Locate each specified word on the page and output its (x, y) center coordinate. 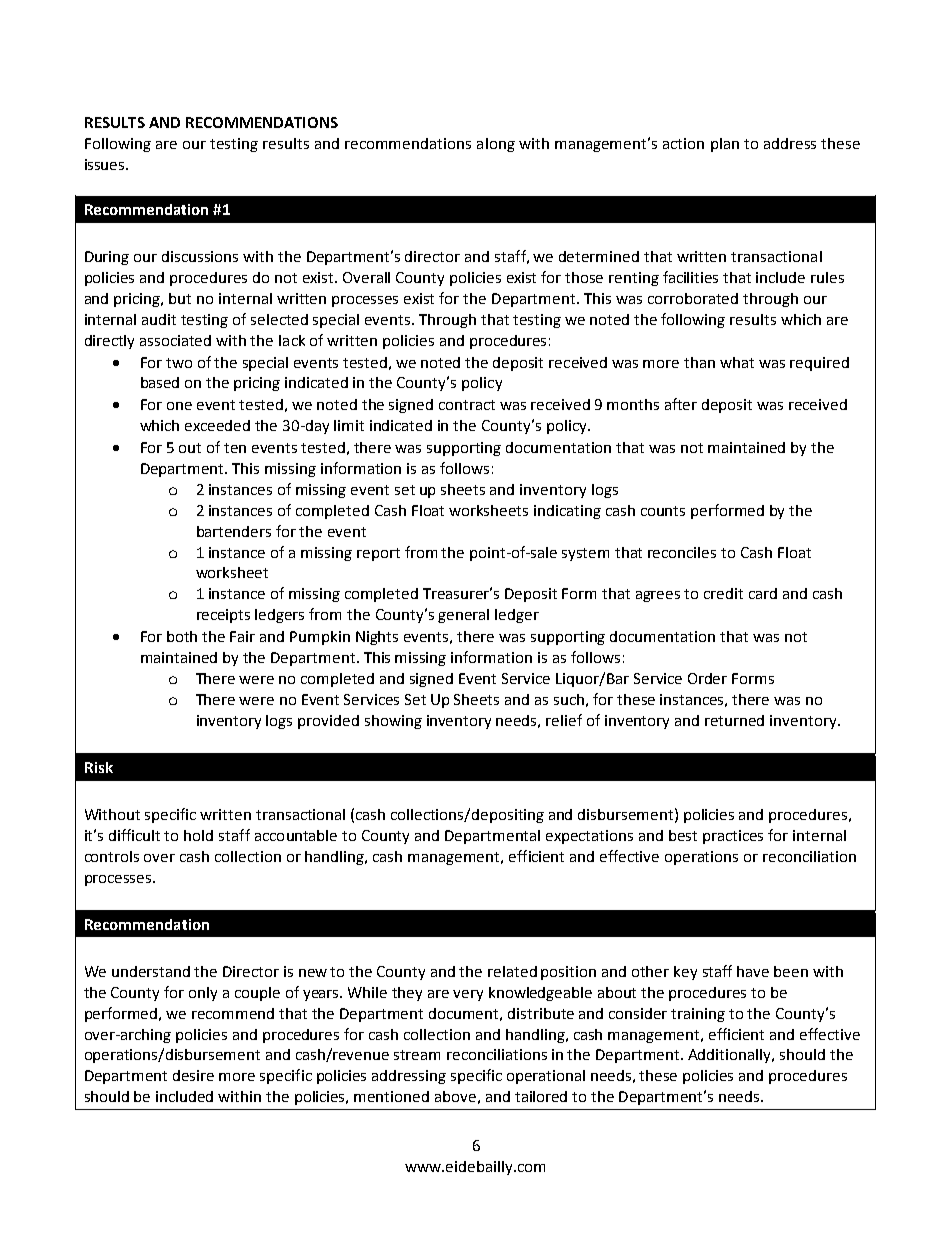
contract (467, 405)
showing (393, 722)
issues (106, 164)
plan (725, 145)
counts (663, 511)
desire (193, 1075)
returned (734, 720)
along (496, 145)
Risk (99, 767)
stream (417, 1055)
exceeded (217, 425)
